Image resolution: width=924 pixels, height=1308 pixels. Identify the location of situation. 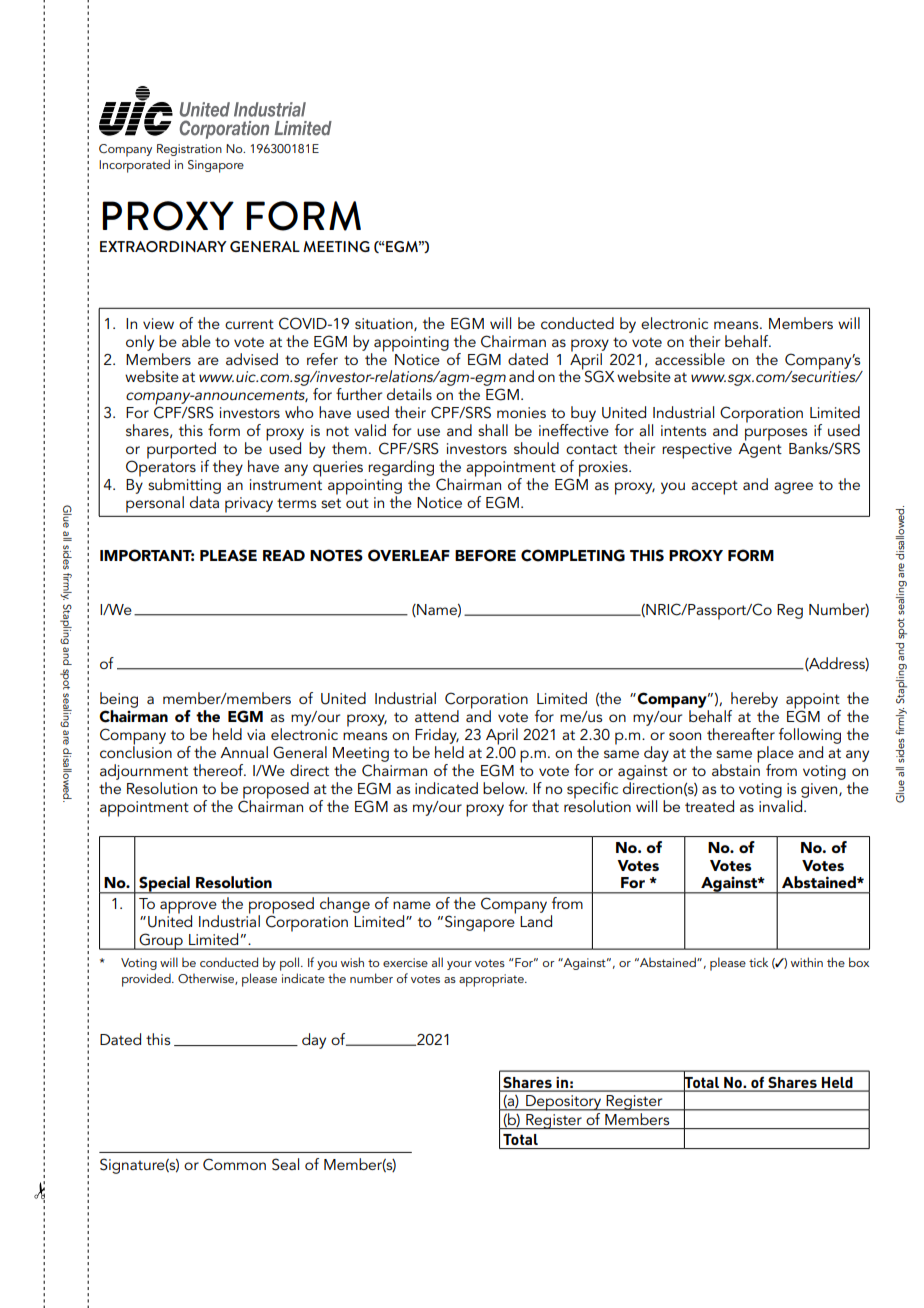
(385, 324).
